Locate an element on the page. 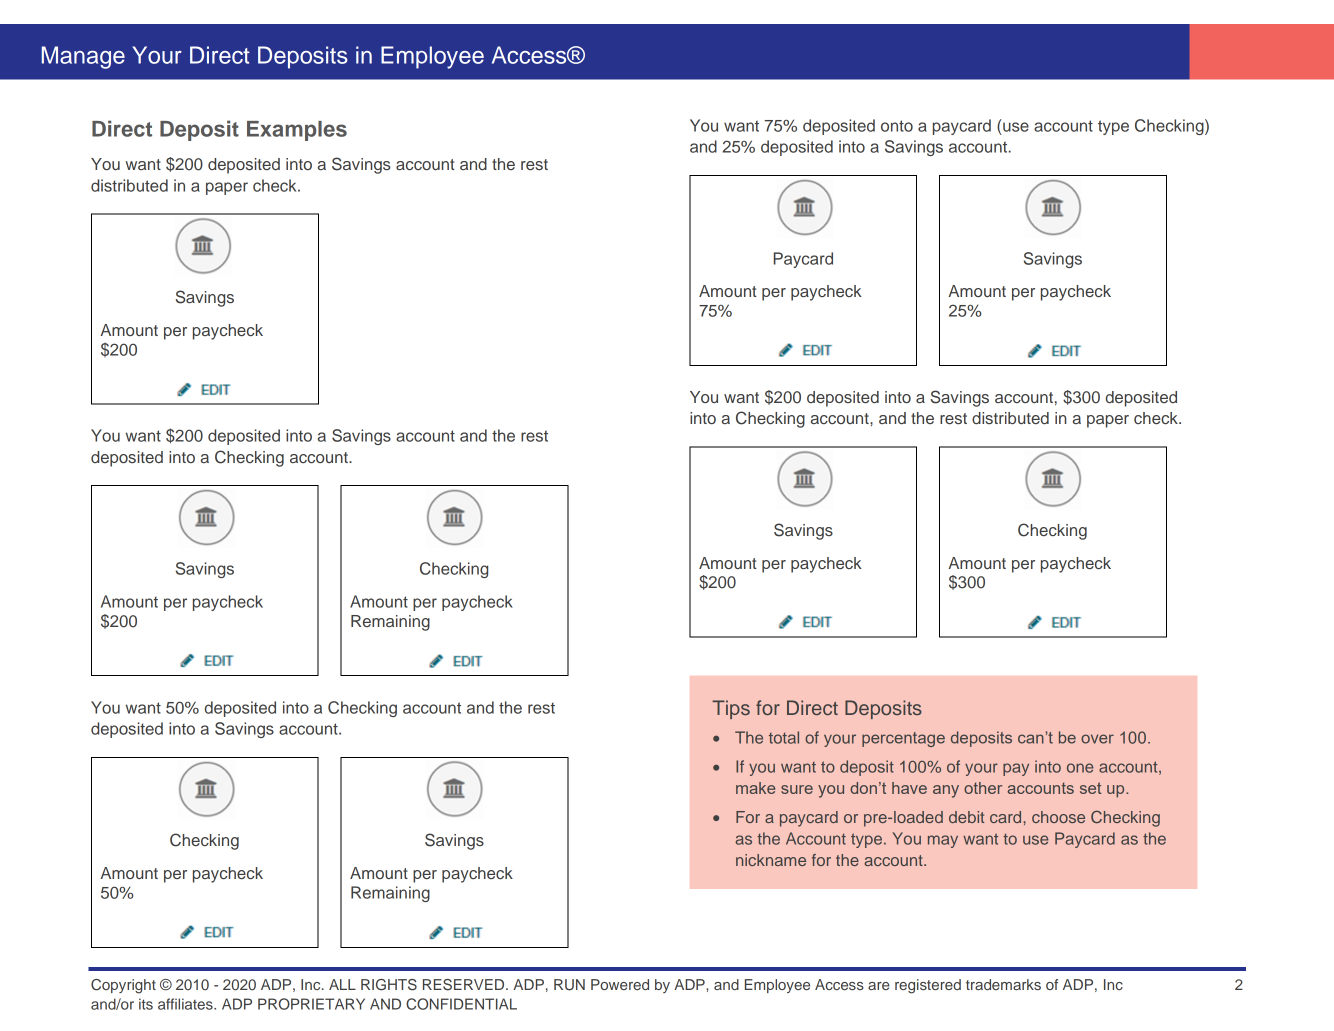 This page has width=1334, height=1031. affiliates is located at coordinates (186, 1004).
